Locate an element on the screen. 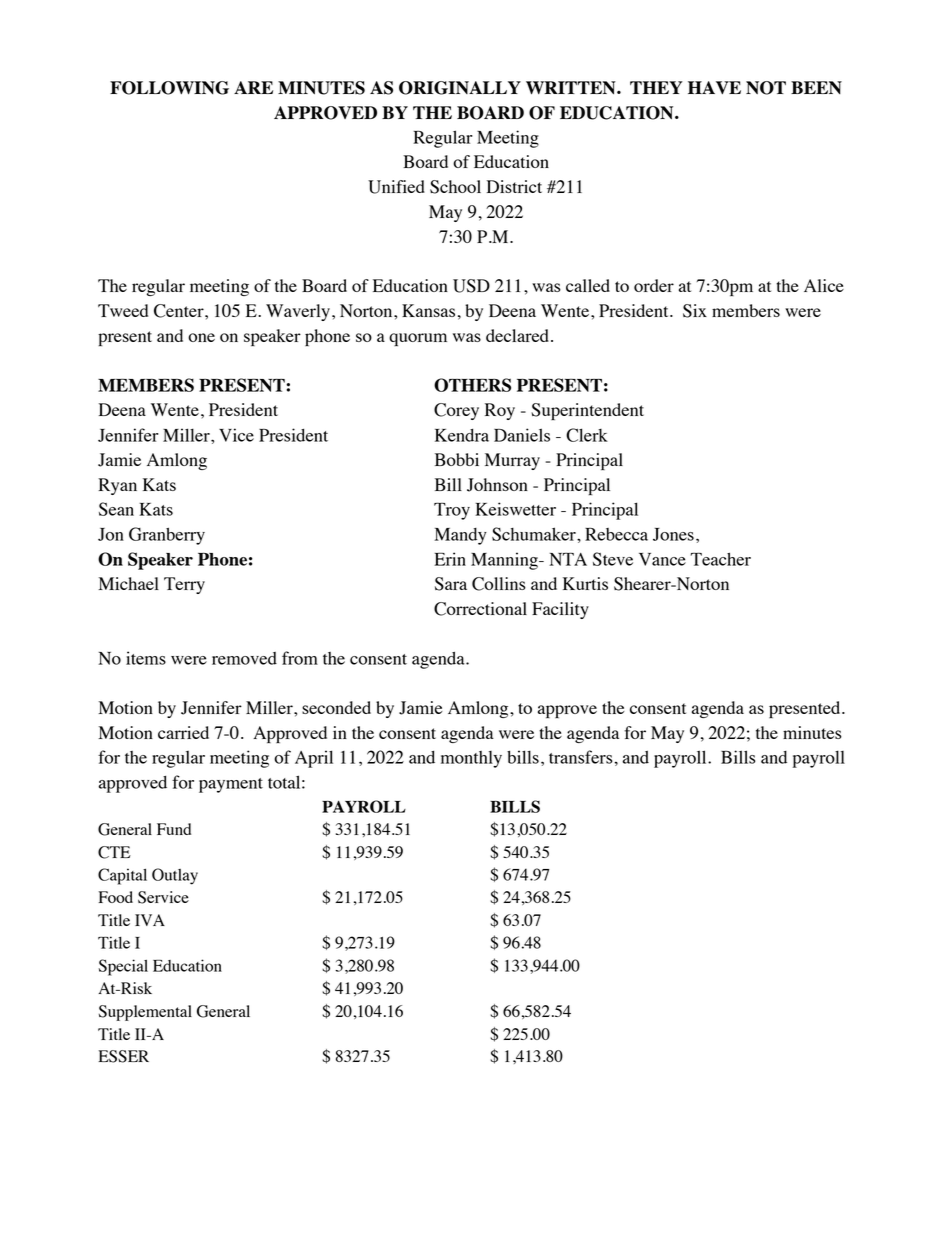 The width and height of the screenshot is (952, 1233). carried is located at coordinates (183, 732).
